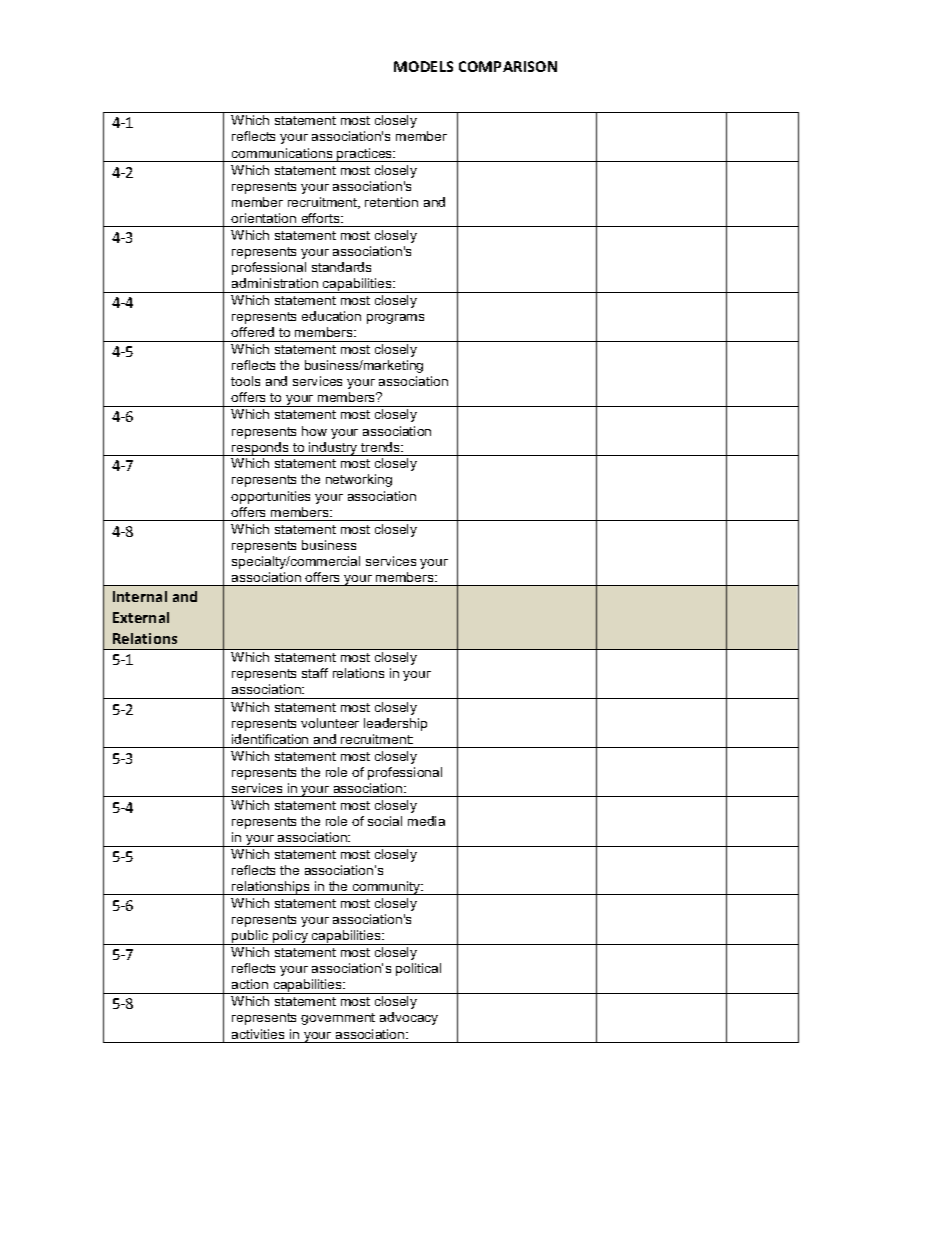  What do you see at coordinates (263, 218) in the screenshot?
I see `orientation` at bounding box center [263, 218].
